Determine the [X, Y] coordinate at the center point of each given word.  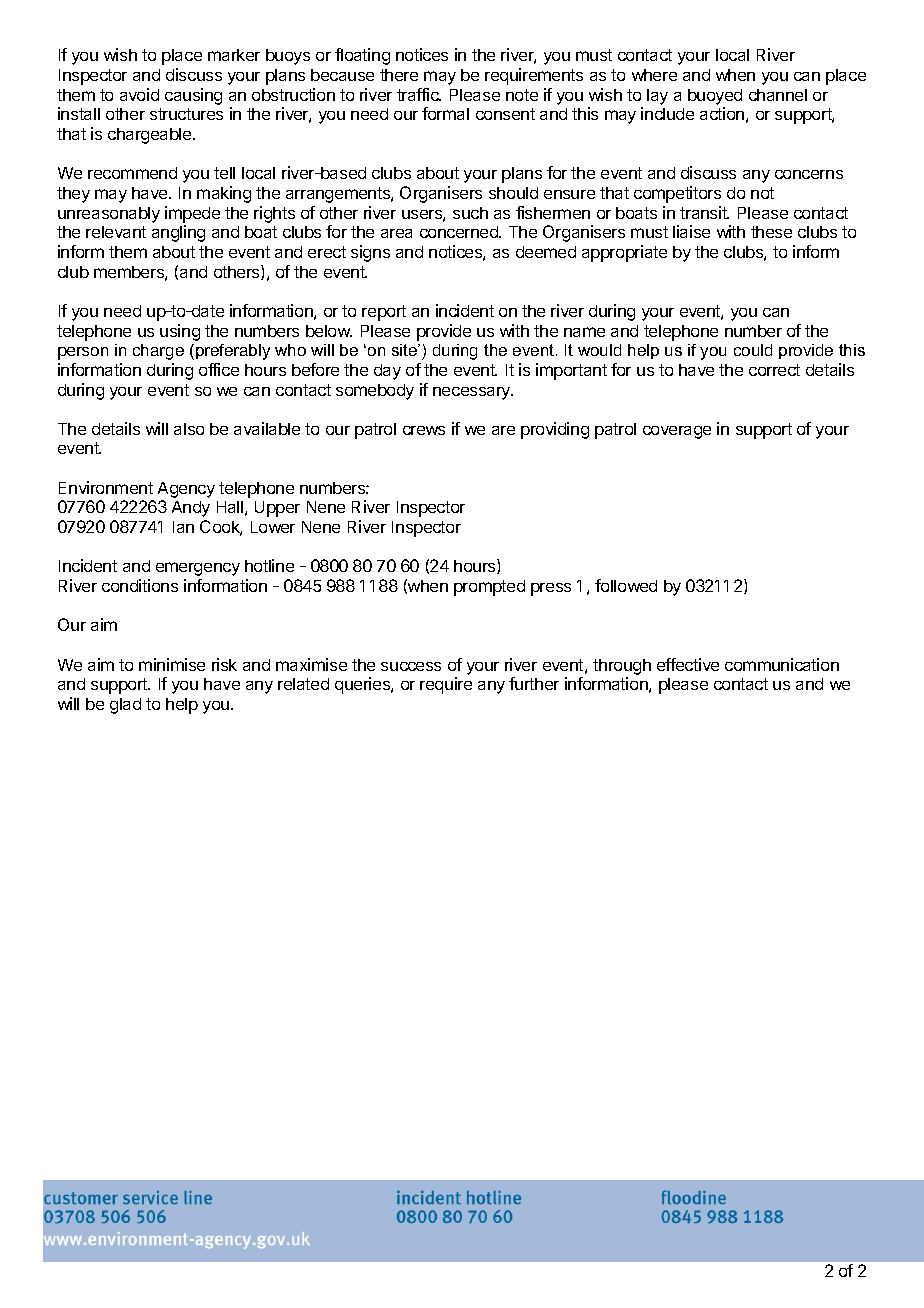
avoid [139, 94]
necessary [473, 393]
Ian [183, 527]
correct [774, 370]
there [399, 75]
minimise [172, 664]
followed [626, 585]
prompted [489, 588]
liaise [691, 231]
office [219, 369]
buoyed [715, 97]
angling [178, 233]
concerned [460, 232]
